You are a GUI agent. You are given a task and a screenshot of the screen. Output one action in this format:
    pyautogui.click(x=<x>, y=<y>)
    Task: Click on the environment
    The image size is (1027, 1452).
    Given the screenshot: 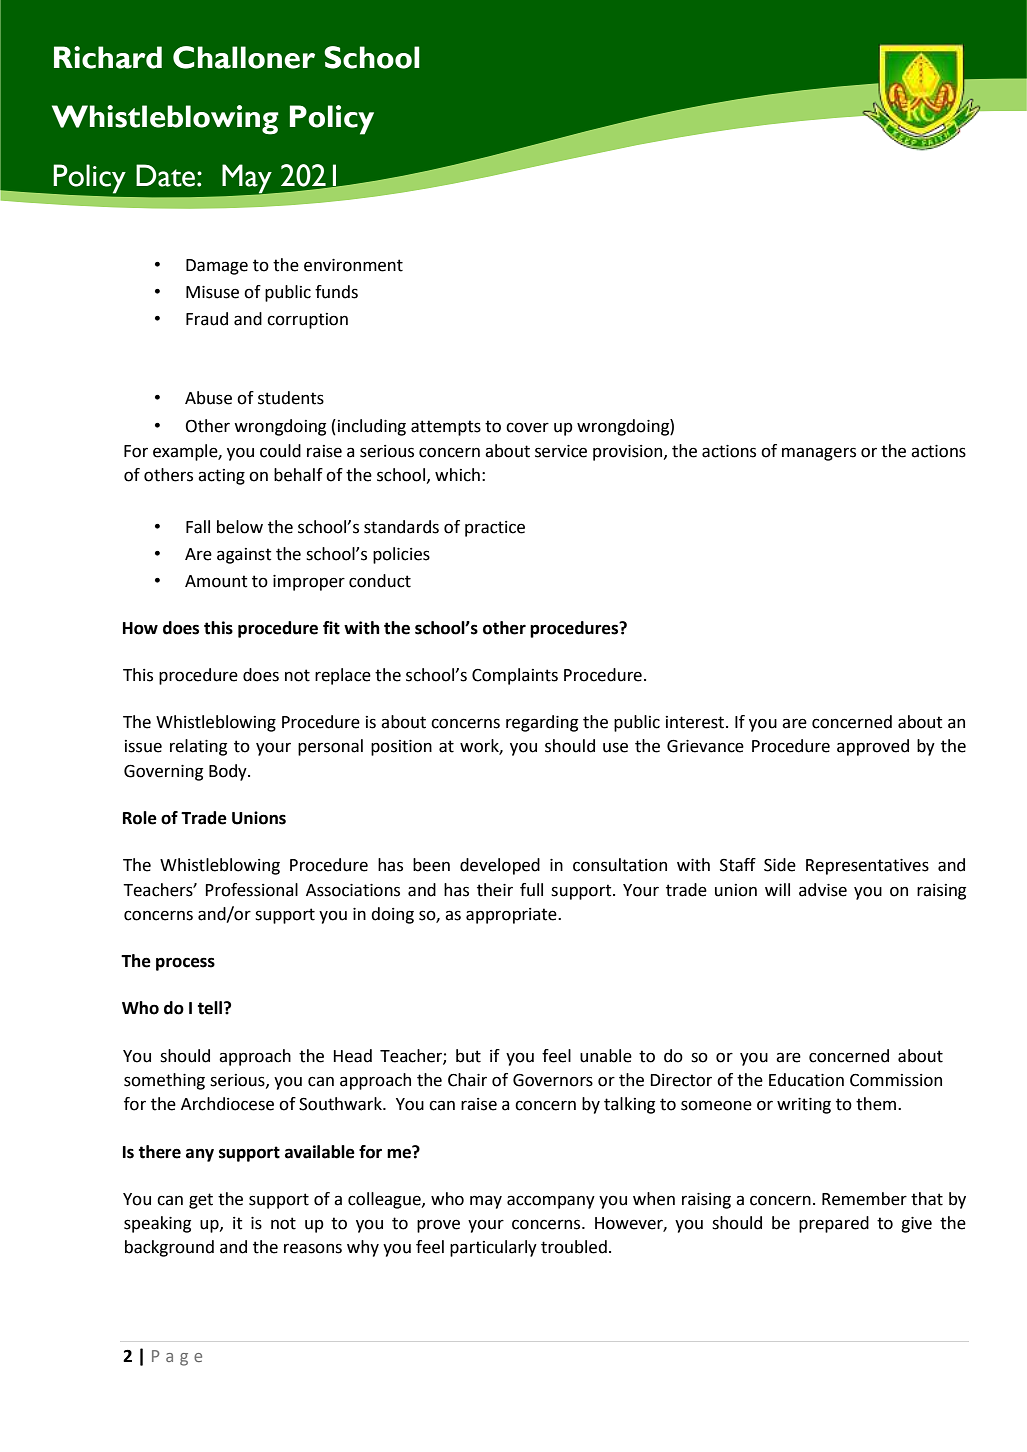 What is the action you would take?
    pyautogui.click(x=353, y=265)
